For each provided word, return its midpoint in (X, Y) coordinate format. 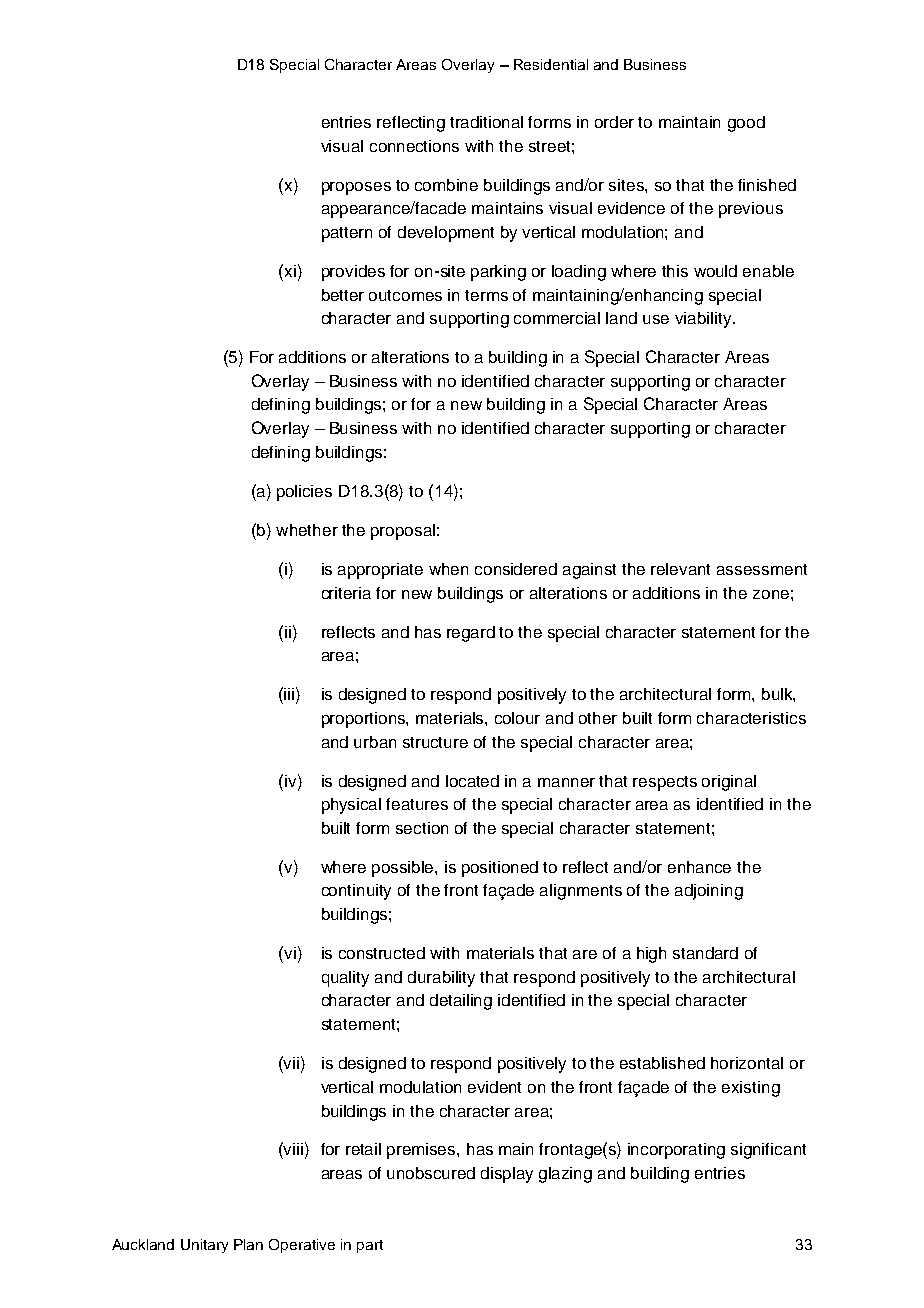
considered (516, 569)
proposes (356, 188)
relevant (680, 569)
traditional (486, 122)
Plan (248, 1244)
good (746, 124)
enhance (699, 867)
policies (304, 493)
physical (351, 806)
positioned (500, 869)
